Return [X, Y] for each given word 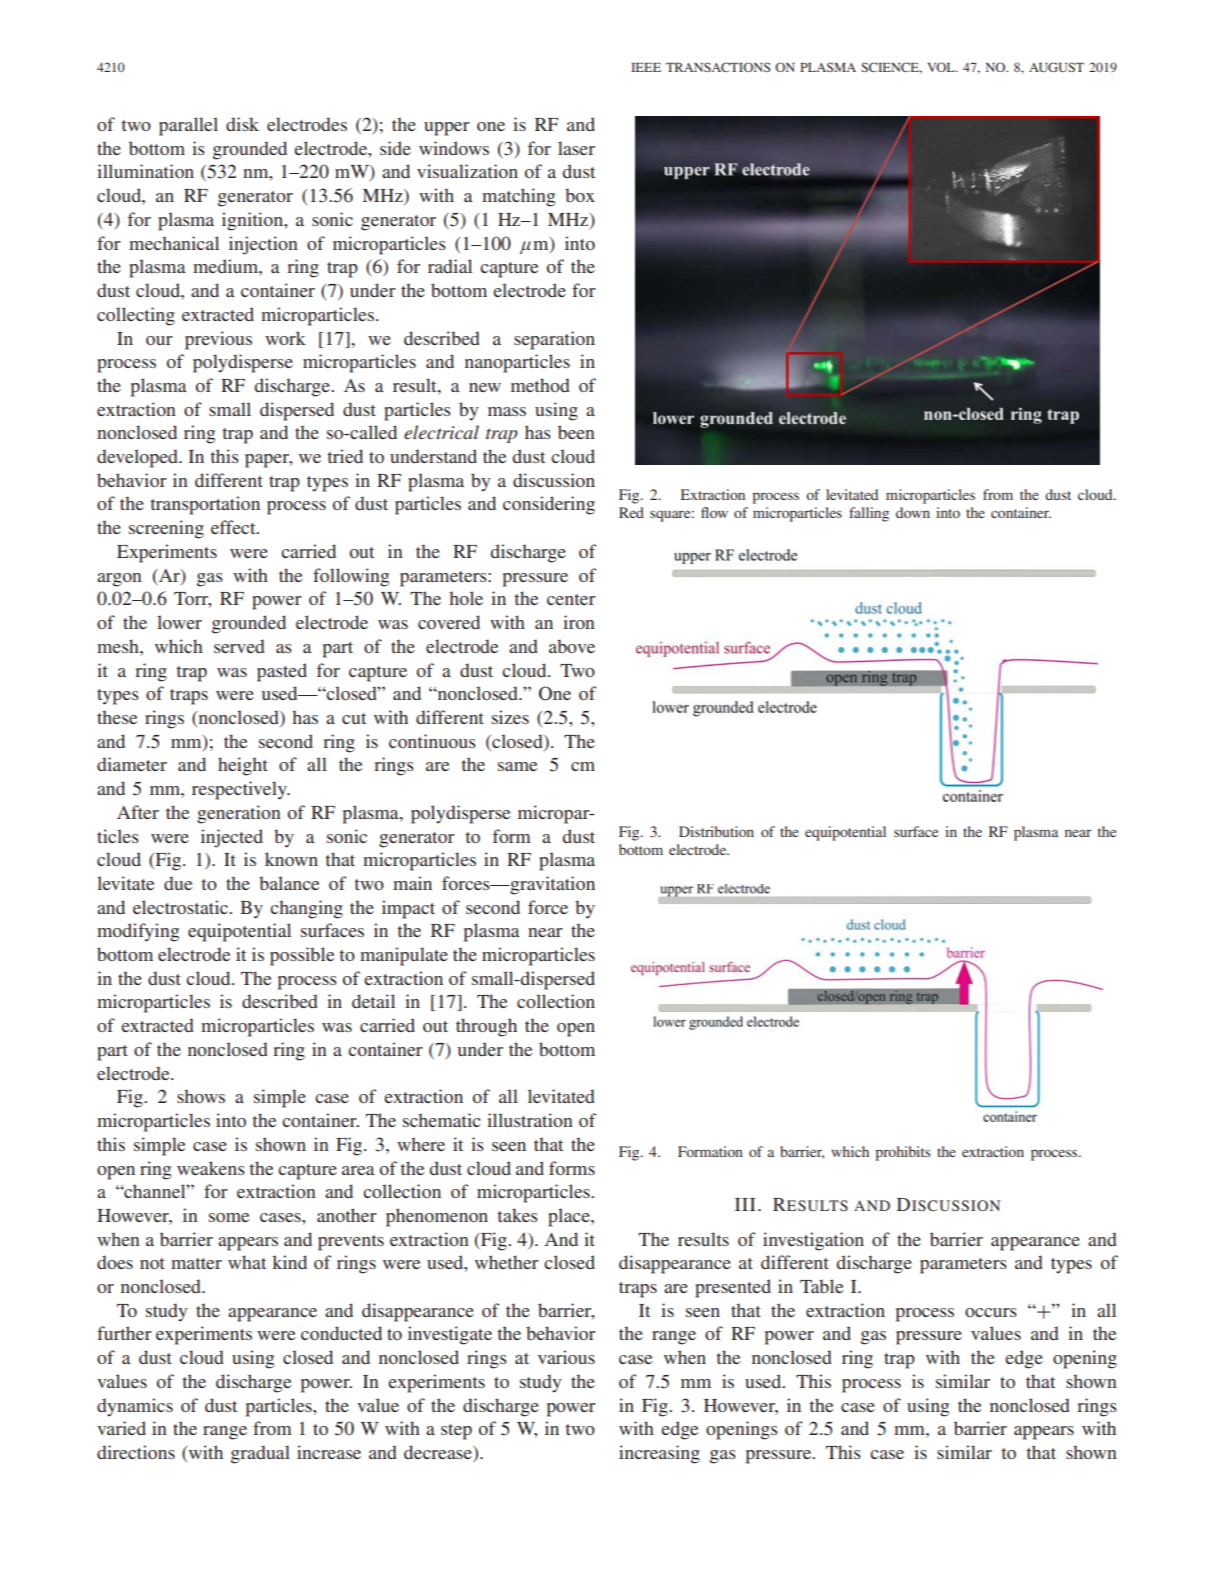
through [486, 1027]
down [913, 512]
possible [302, 956]
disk [242, 124]
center [571, 599]
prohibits [902, 1153]
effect [234, 527]
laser [576, 148]
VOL [942, 67]
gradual [260, 1454]
